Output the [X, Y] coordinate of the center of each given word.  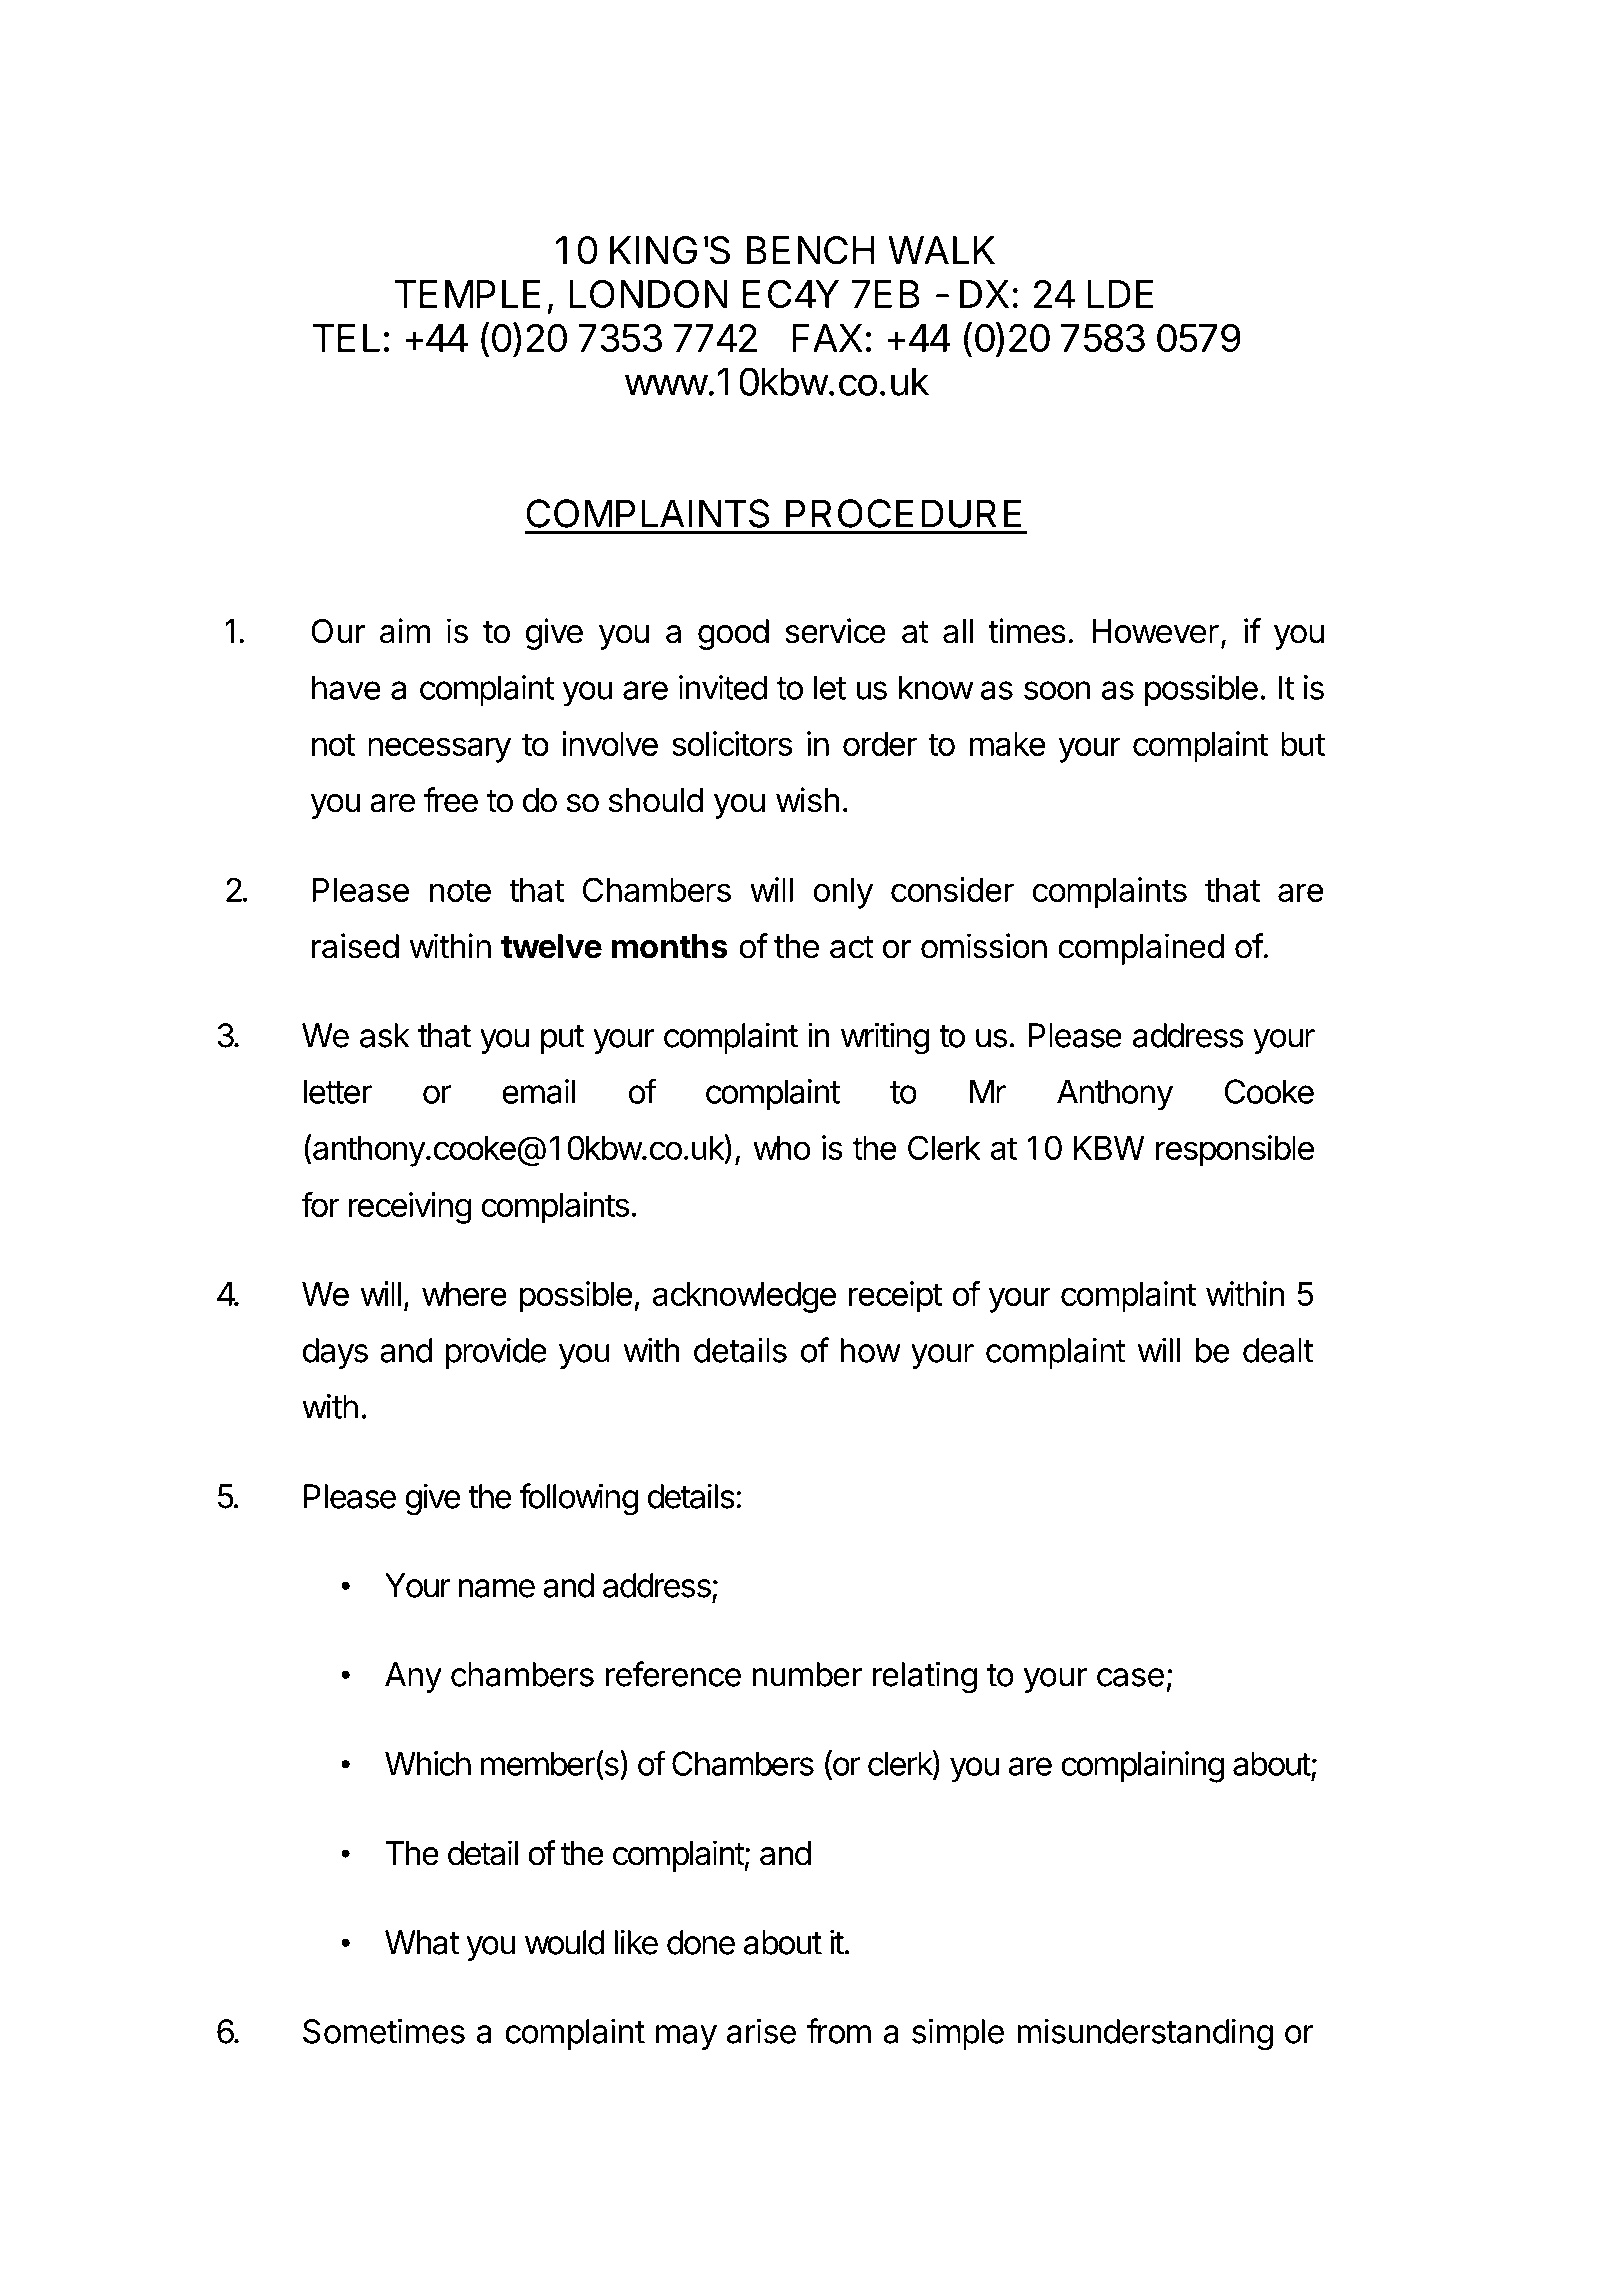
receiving [410, 1208]
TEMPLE [467, 294]
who [781, 1148]
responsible [1235, 1151]
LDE [1120, 294]
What [422, 1942]
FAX [827, 338]
